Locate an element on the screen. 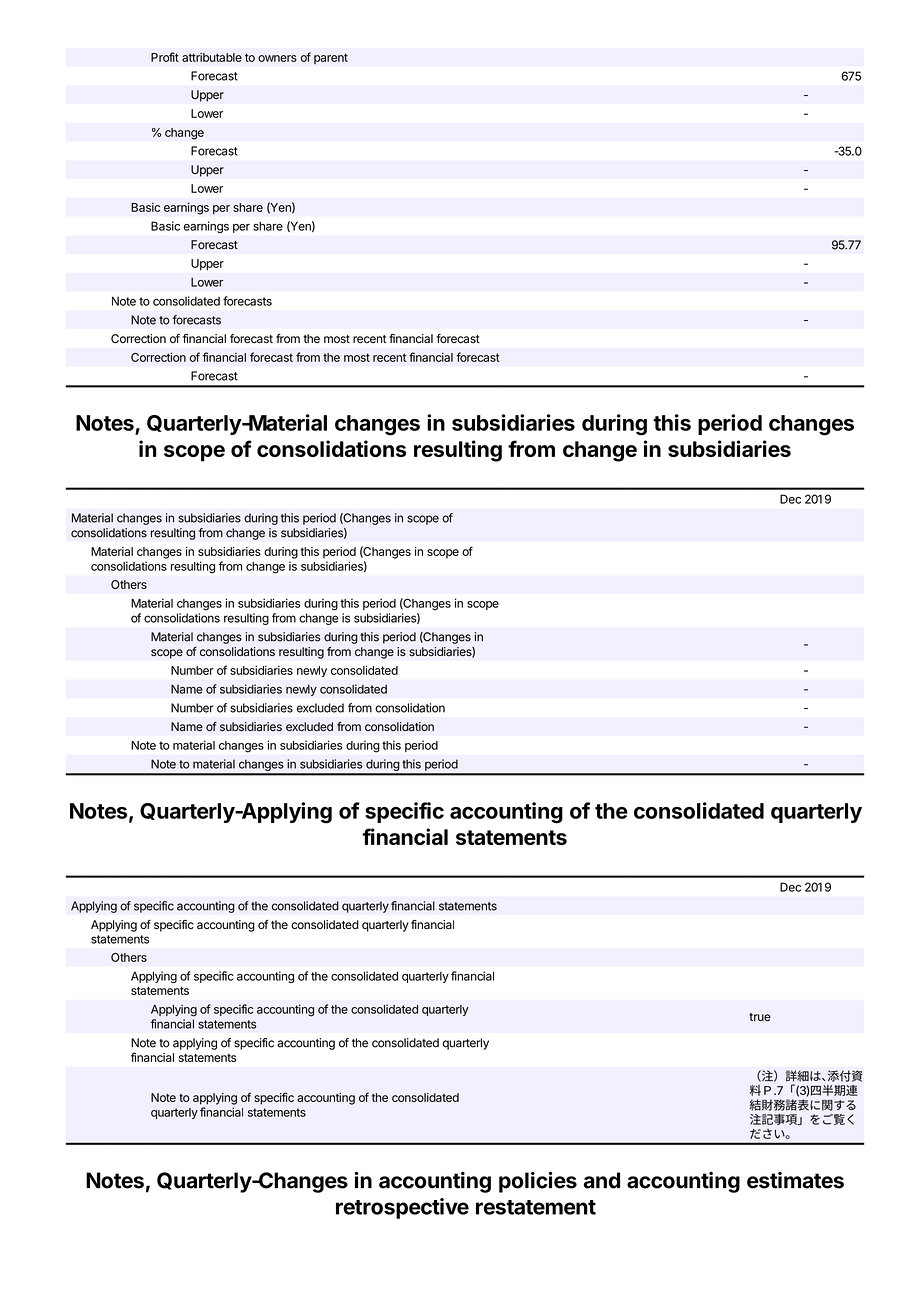  owners is located at coordinates (277, 58).
